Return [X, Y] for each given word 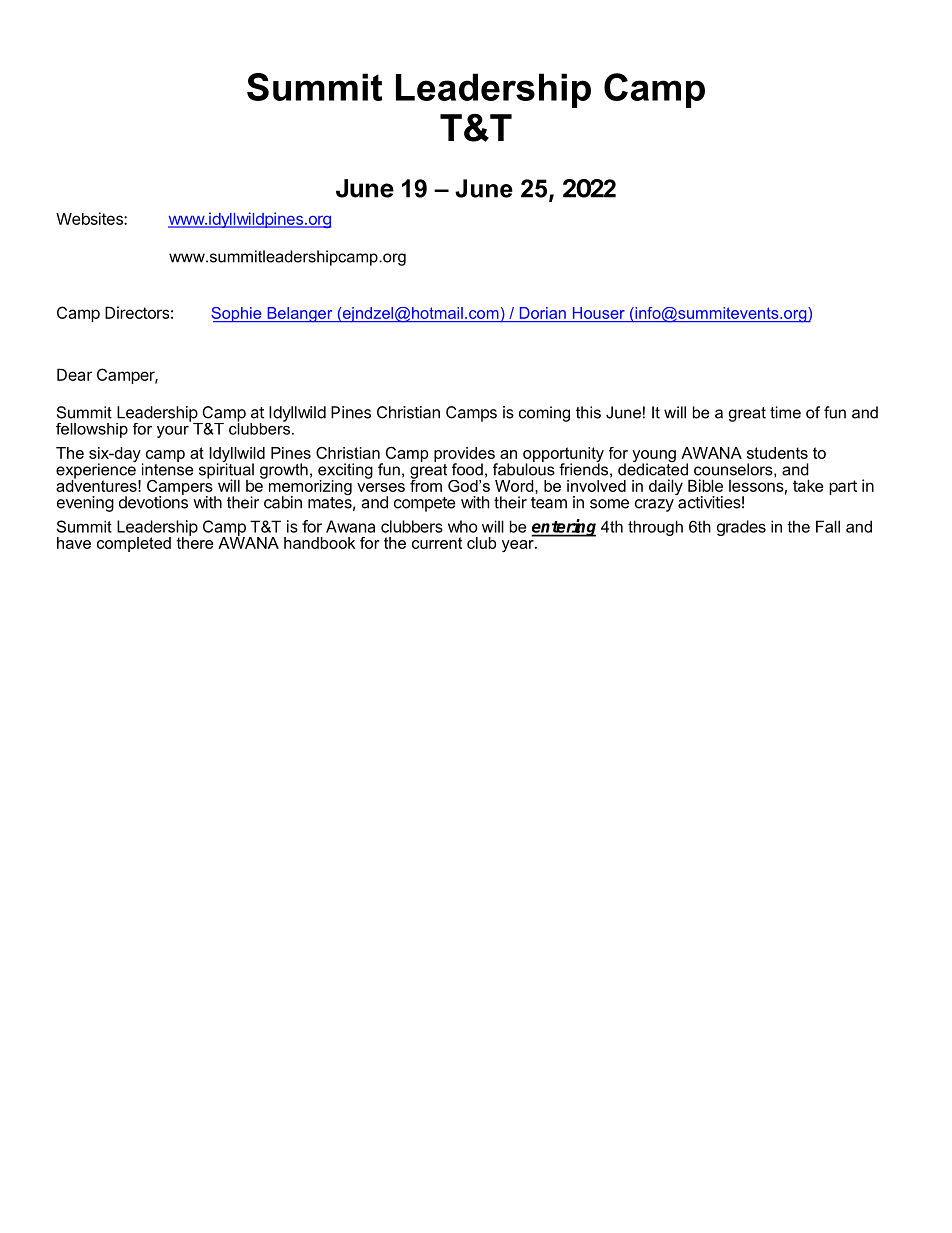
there [195, 541]
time [785, 412]
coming [544, 414]
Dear [74, 374]
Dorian [543, 313]
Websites [90, 218]
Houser [599, 313]
